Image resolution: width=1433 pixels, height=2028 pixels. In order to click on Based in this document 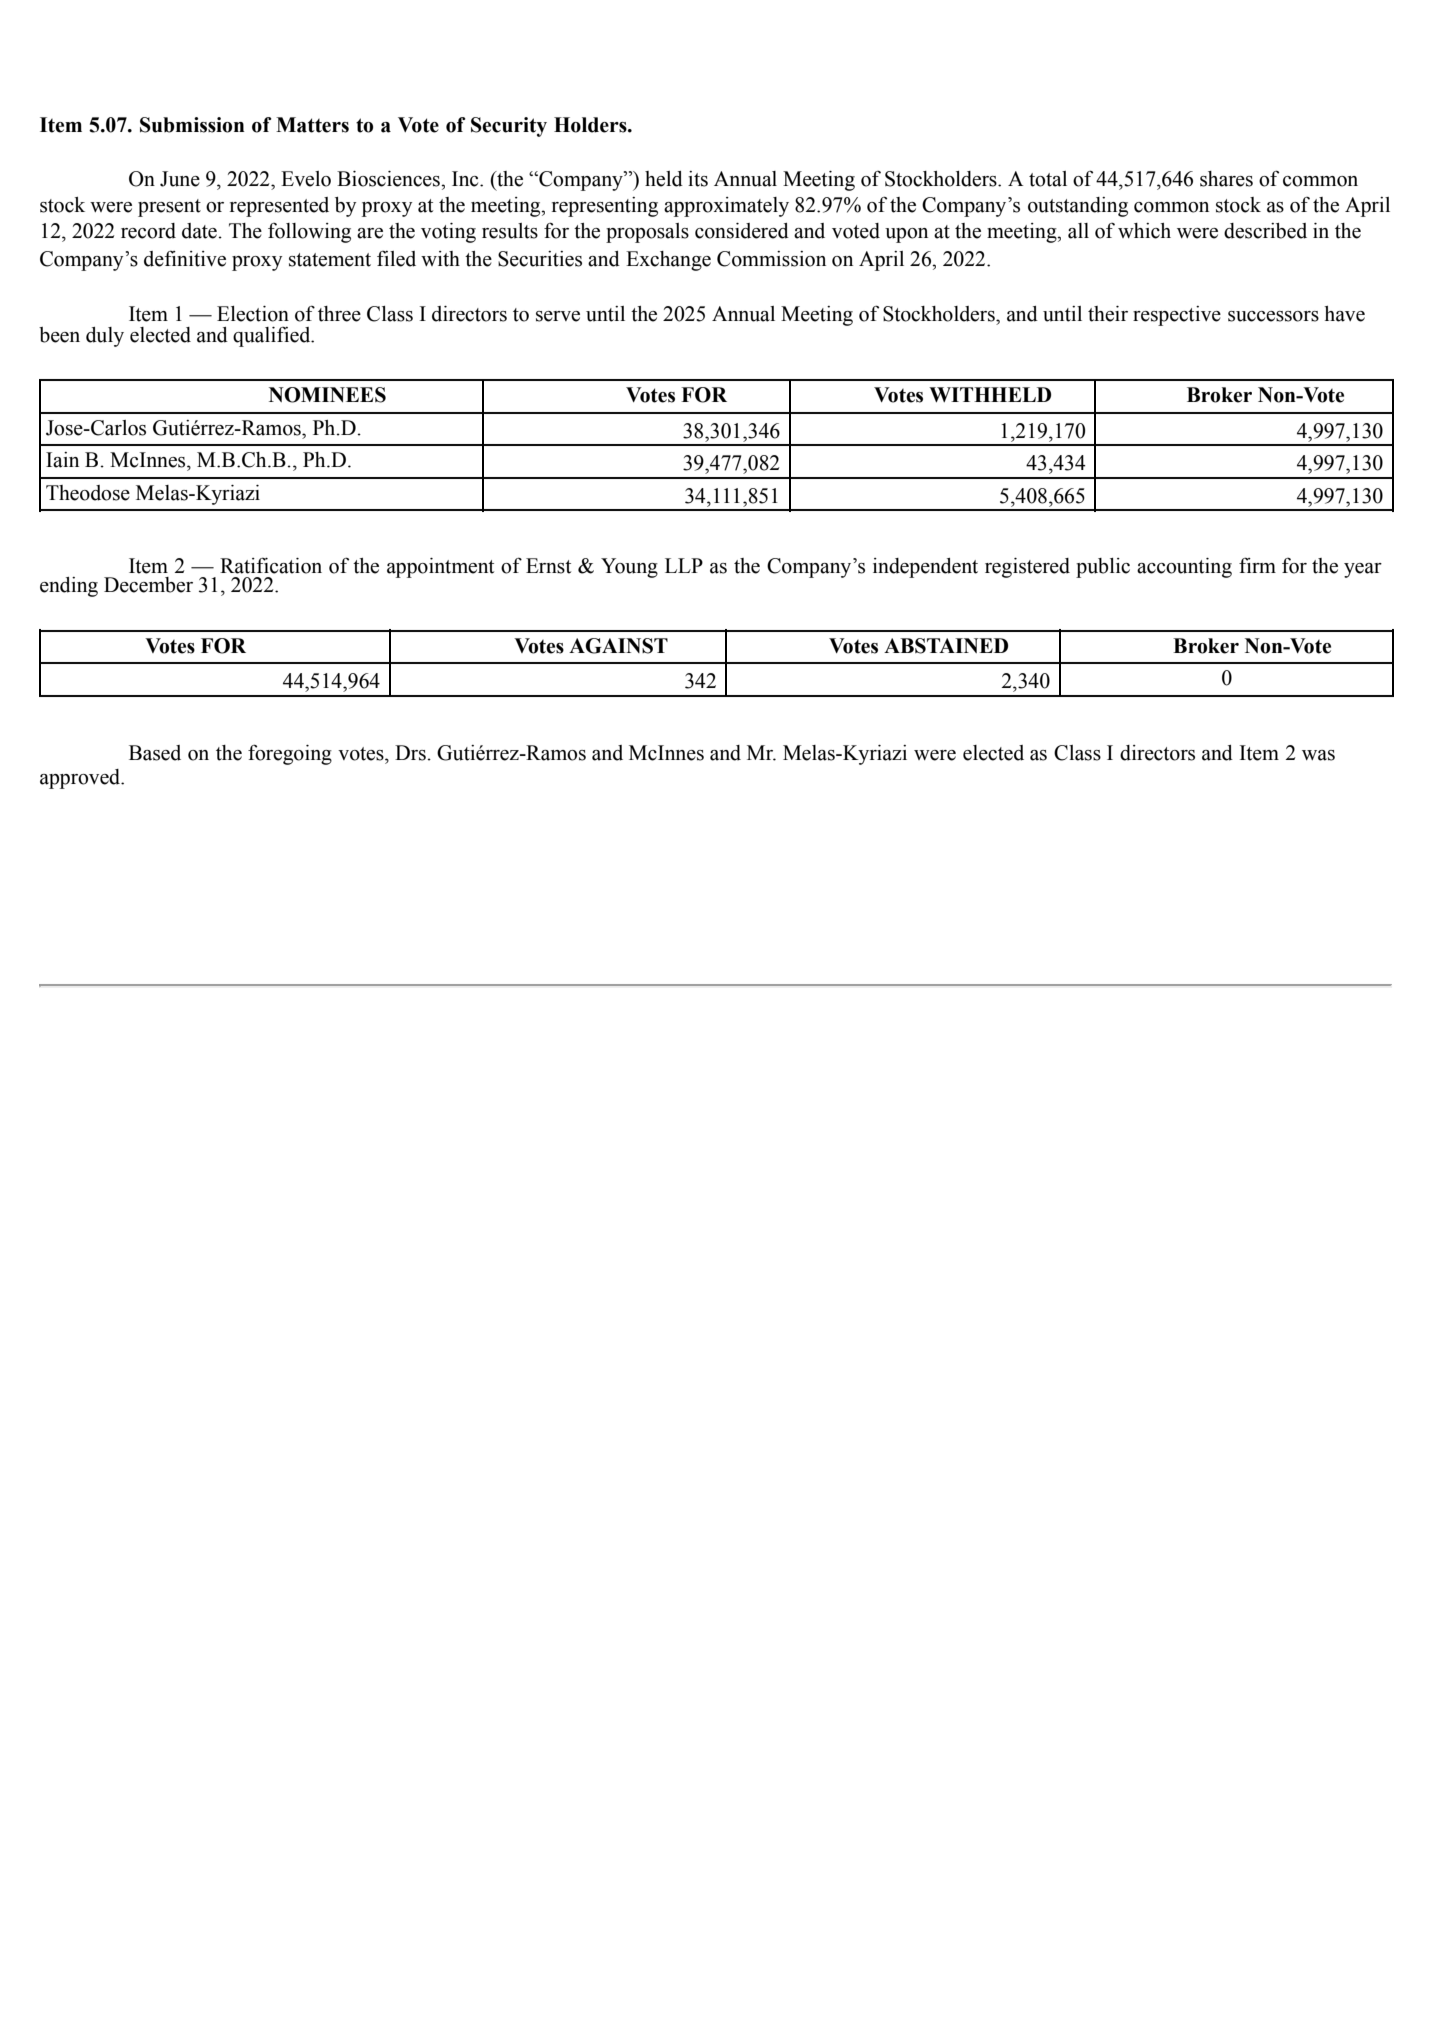, I will do `click(155, 753)`.
